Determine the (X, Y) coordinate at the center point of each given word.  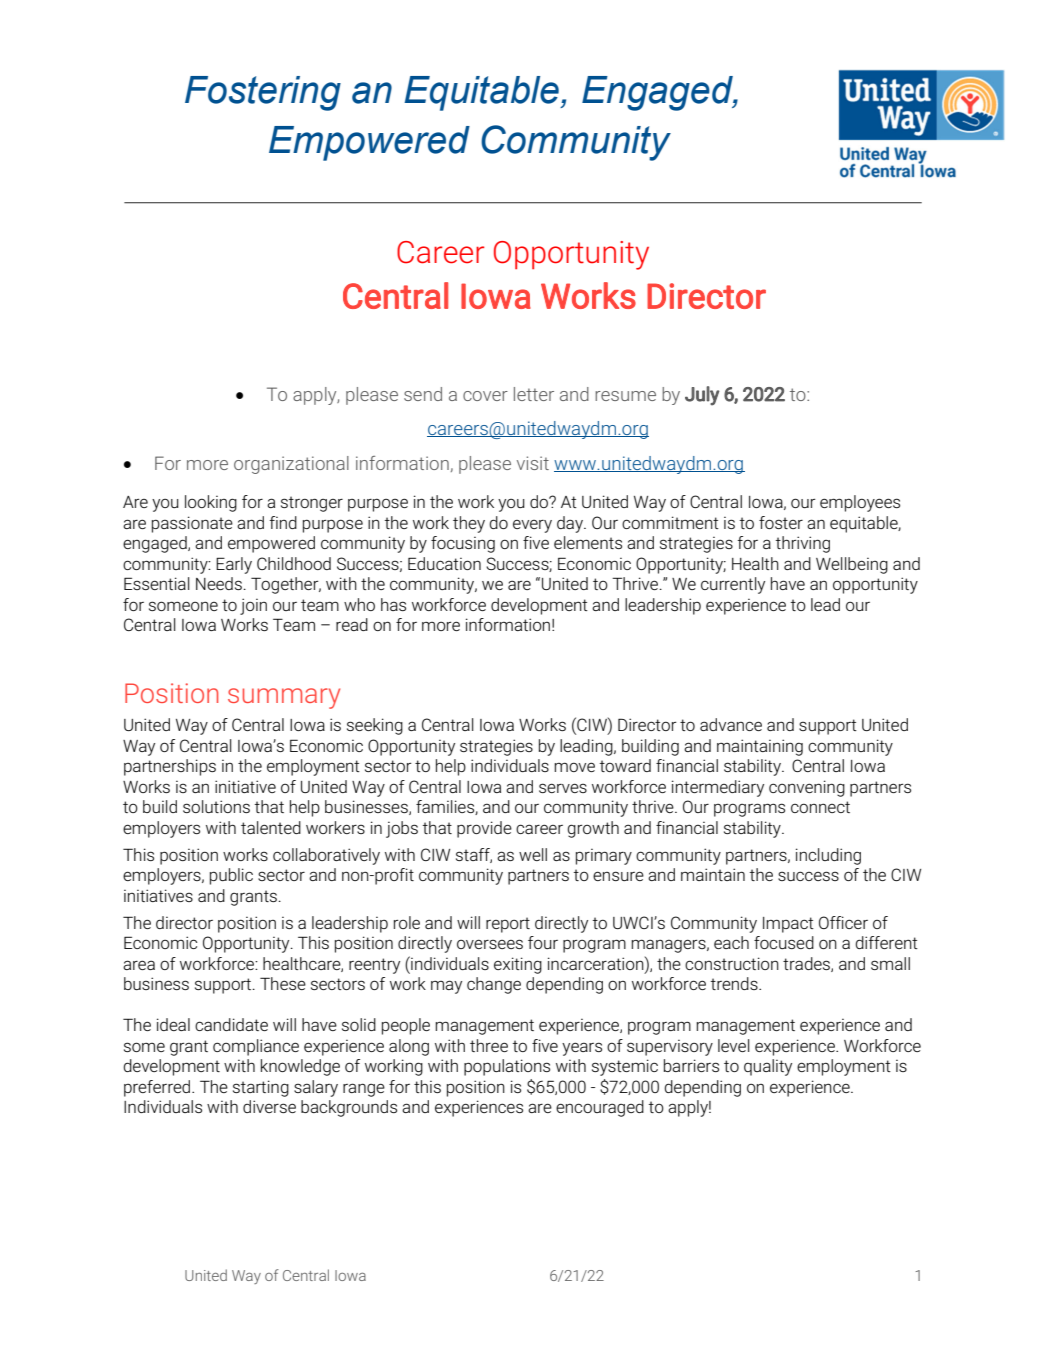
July (702, 396)
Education (444, 563)
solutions (216, 806)
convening (807, 788)
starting (261, 1088)
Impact (788, 925)
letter (534, 394)
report (508, 925)
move (574, 767)
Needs (219, 583)
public (231, 876)
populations (507, 1067)
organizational (291, 465)
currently (733, 585)
